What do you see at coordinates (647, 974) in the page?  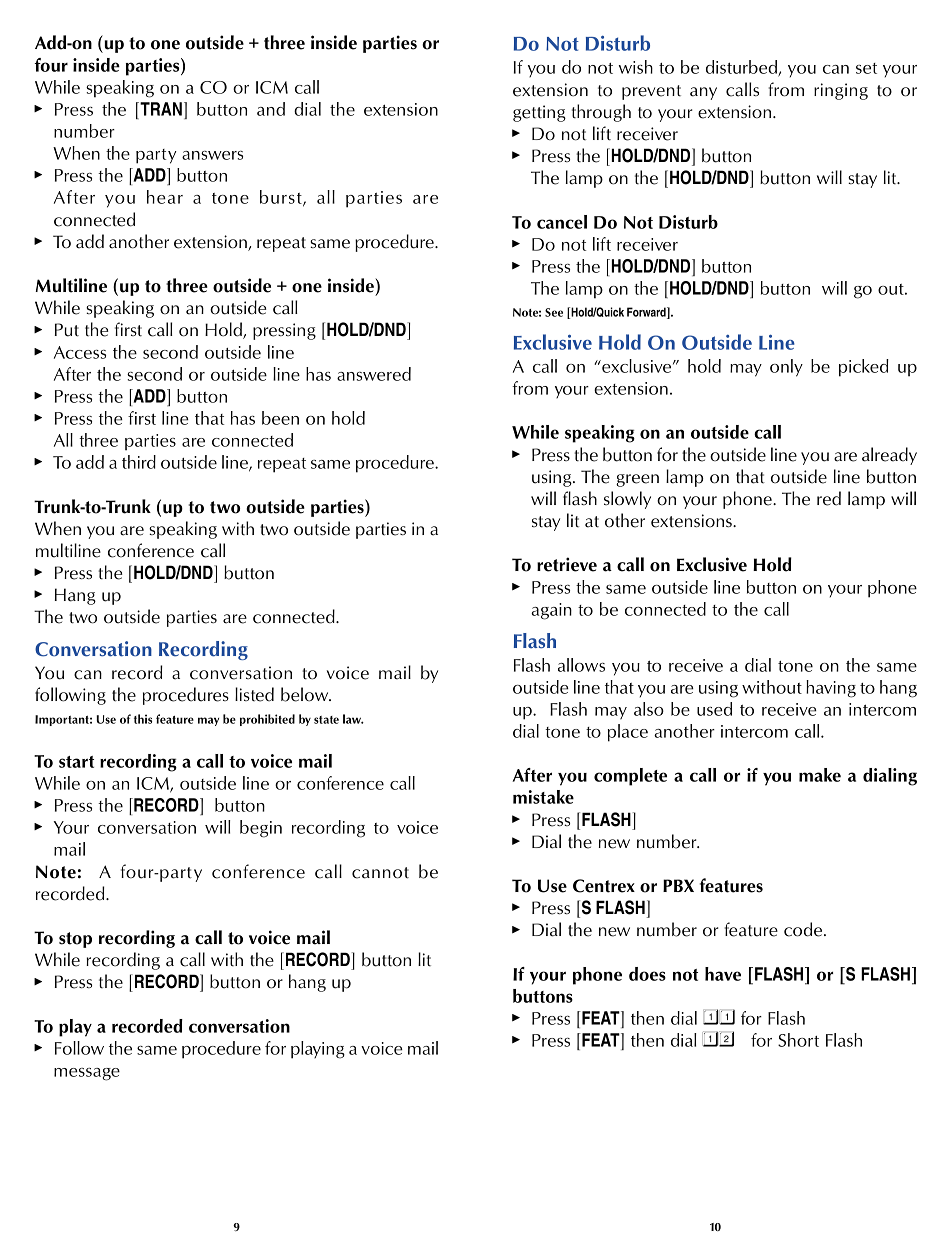 I see `does` at bounding box center [647, 974].
